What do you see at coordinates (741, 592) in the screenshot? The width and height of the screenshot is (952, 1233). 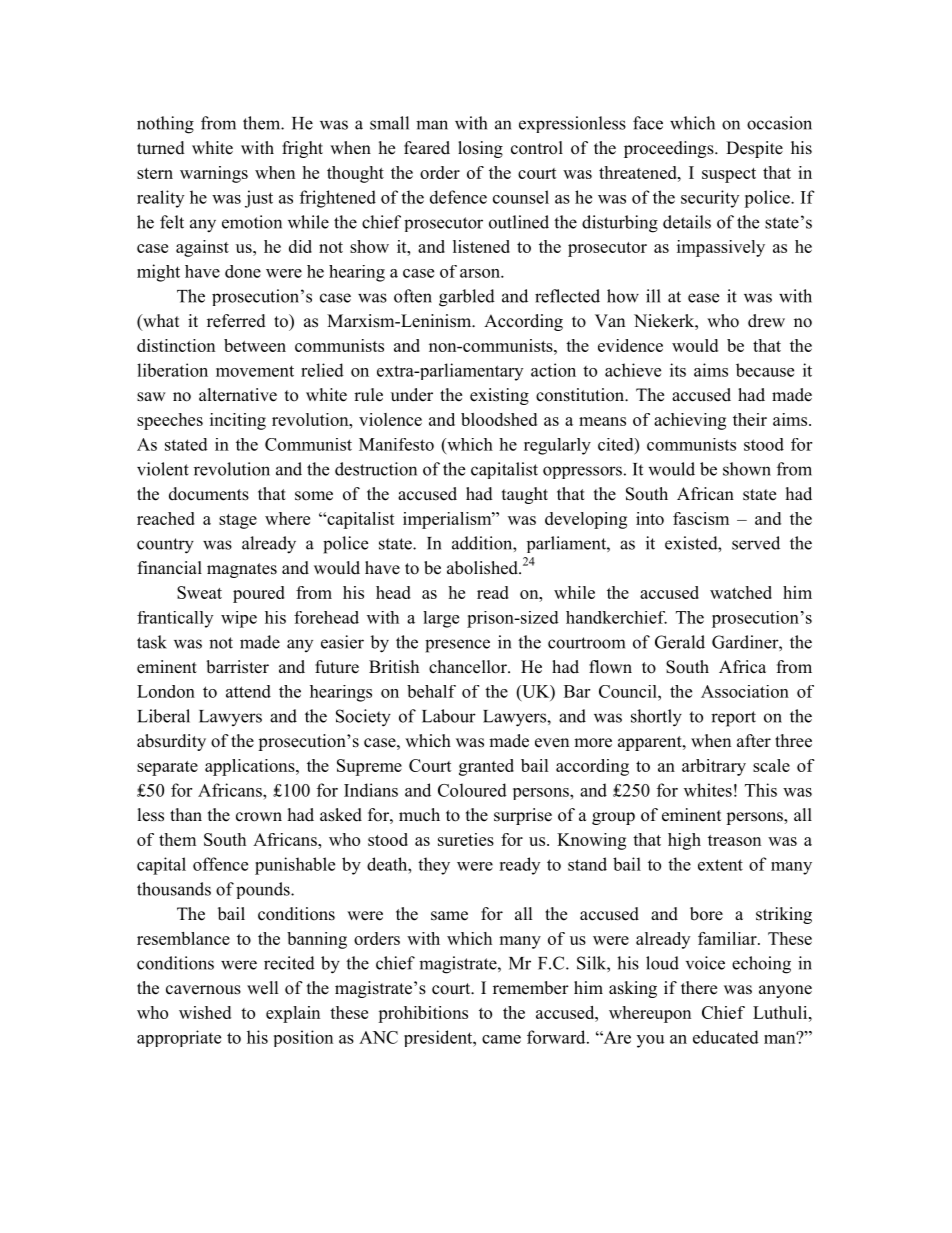 I see `watched` at bounding box center [741, 592].
